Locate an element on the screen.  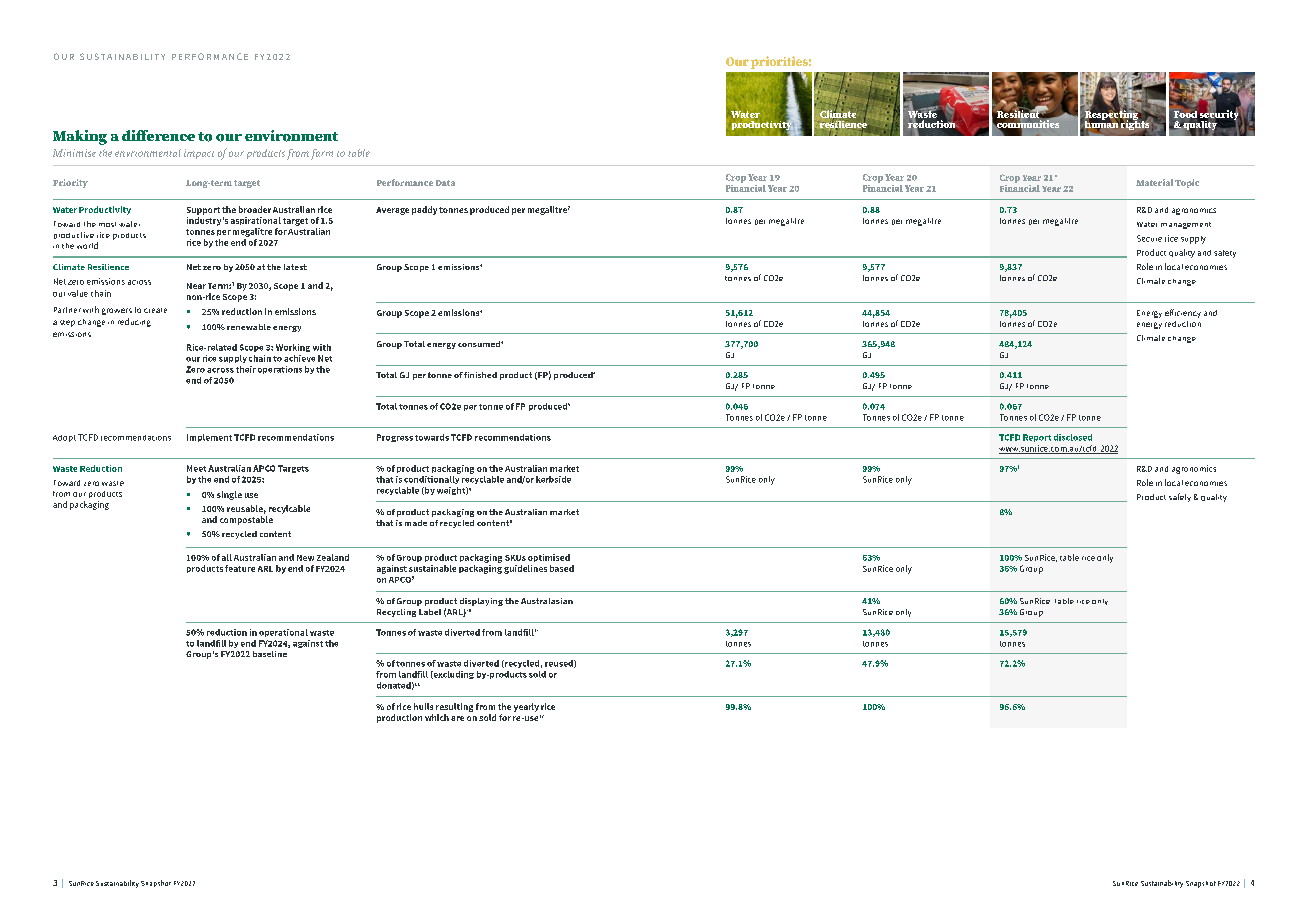
efficiency is located at coordinates (1183, 313).
